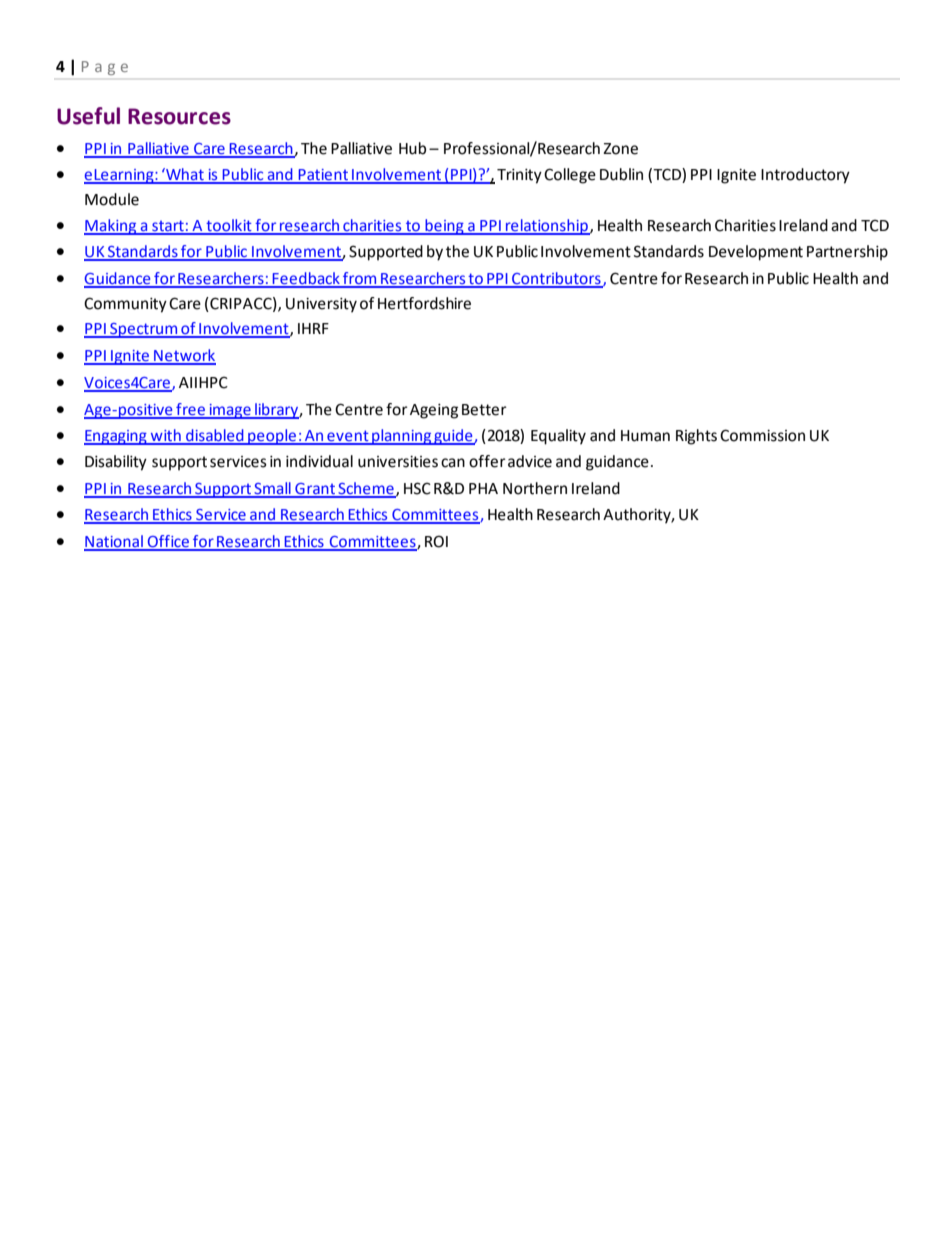  I want to click on ROI, so click(436, 541).
